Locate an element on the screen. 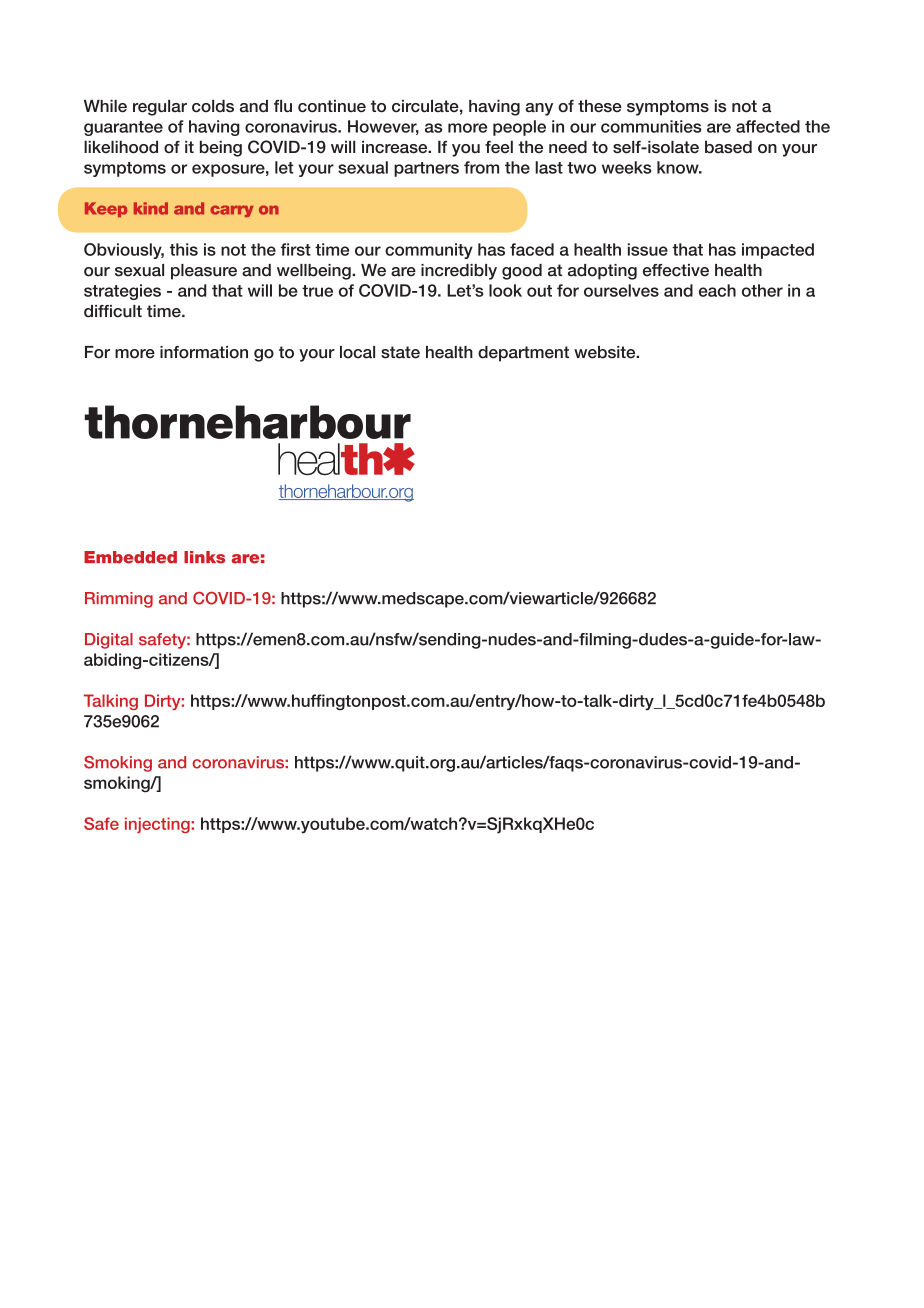 This screenshot has width=924, height=1308. state is located at coordinates (400, 352).
